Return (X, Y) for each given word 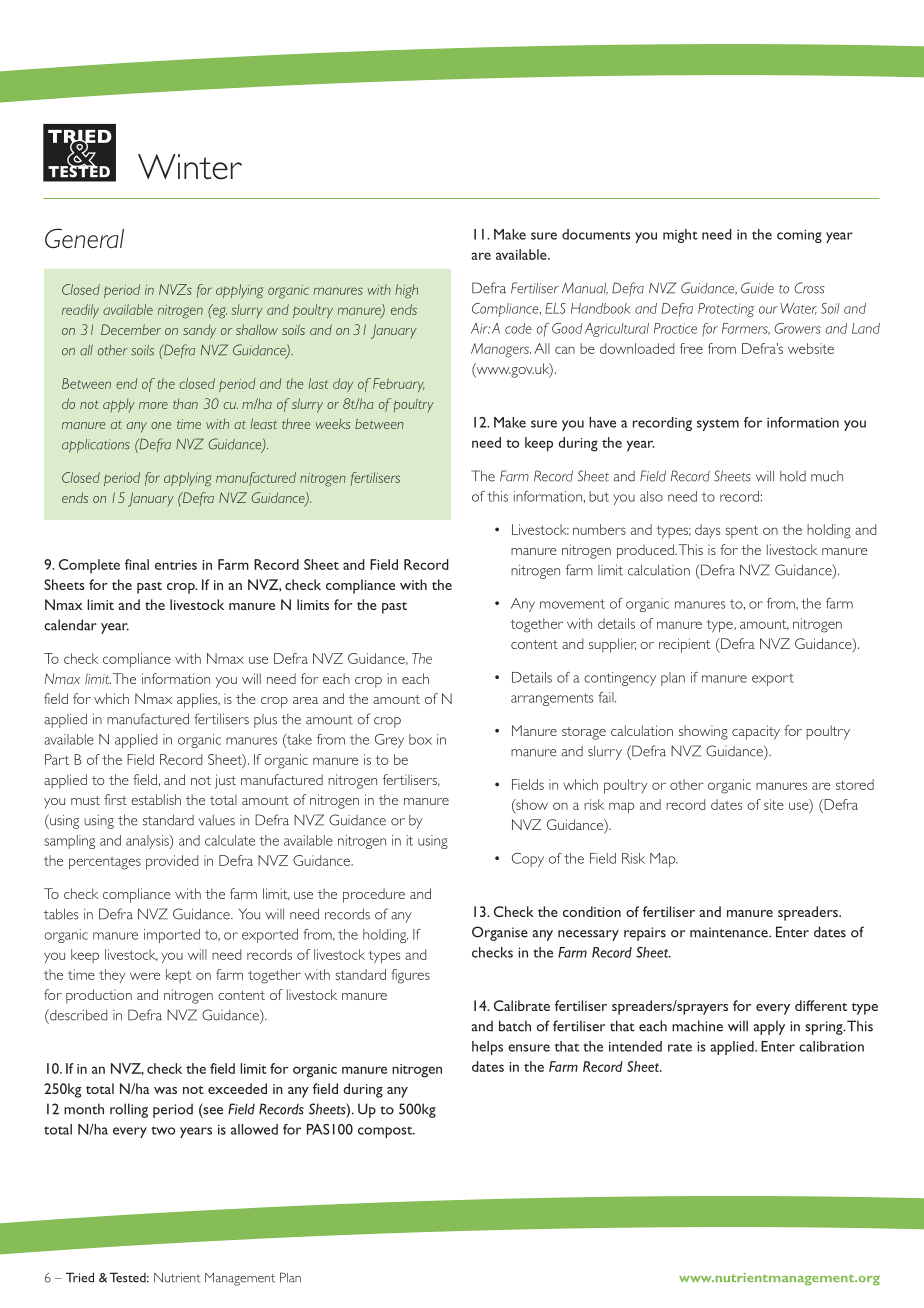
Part (57, 759)
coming (799, 236)
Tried (80, 1277)
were (145, 976)
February (398, 385)
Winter (190, 167)
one (161, 425)
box (420, 739)
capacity (756, 732)
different (821, 1005)
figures (411, 976)
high (407, 291)
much (827, 476)
